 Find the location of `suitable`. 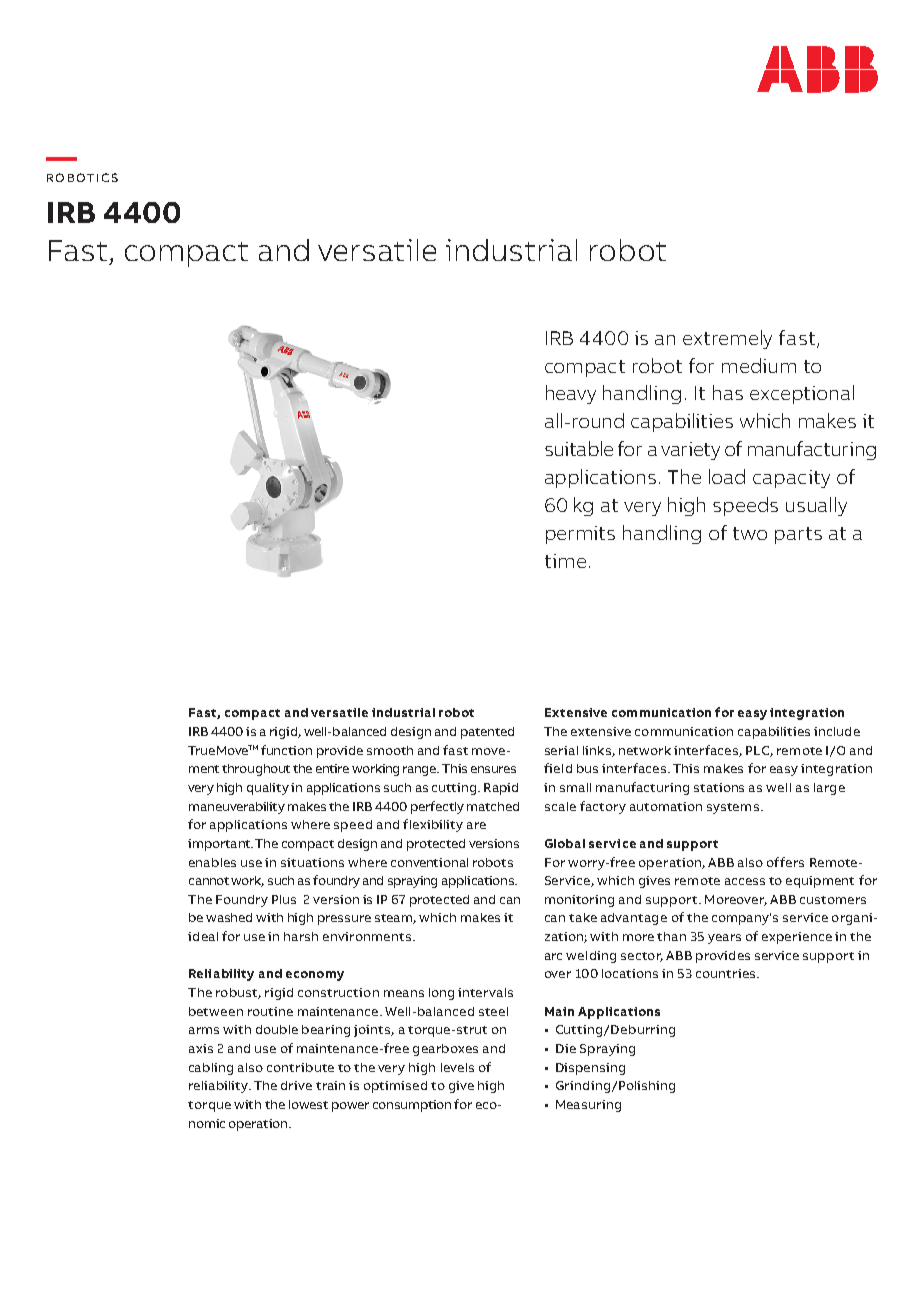

suitable is located at coordinates (579, 448).
